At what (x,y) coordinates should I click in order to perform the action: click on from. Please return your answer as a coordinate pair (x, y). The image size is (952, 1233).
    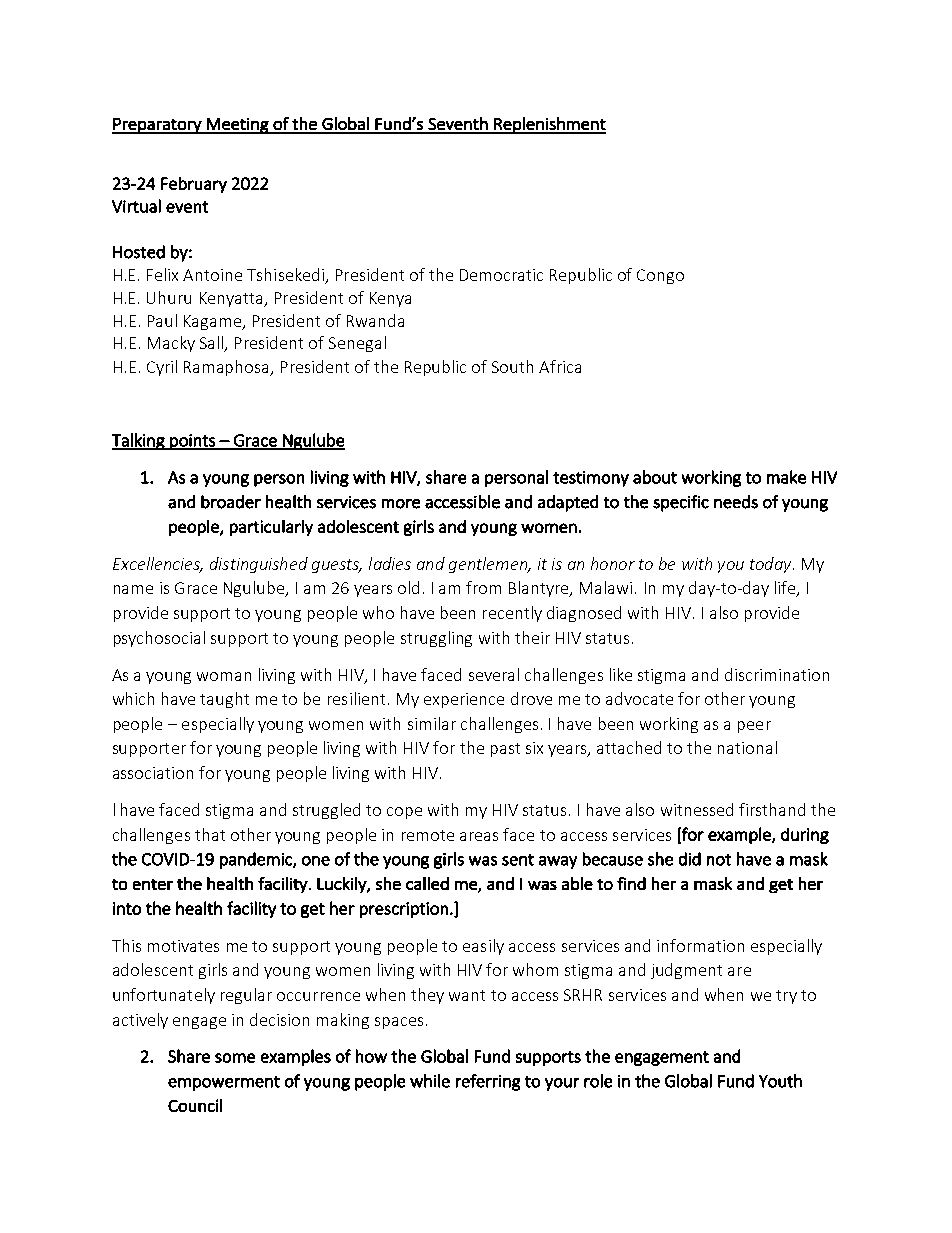
    Looking at the image, I should click on (483, 587).
